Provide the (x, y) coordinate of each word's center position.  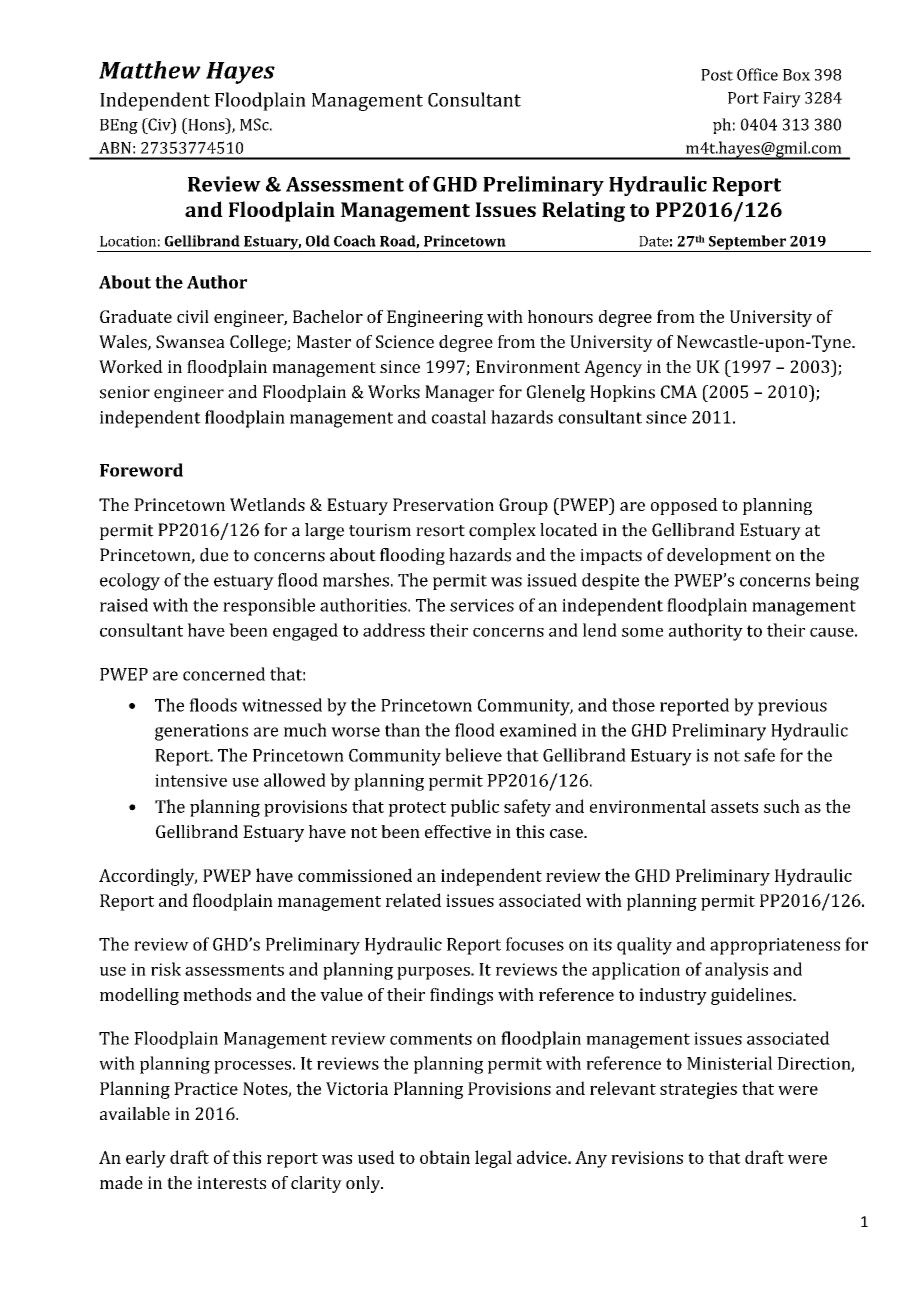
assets (734, 807)
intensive (191, 780)
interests (231, 1182)
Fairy (782, 100)
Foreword (141, 470)
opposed (684, 506)
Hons (206, 124)
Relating (583, 211)
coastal (459, 417)
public (474, 808)
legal (493, 1159)
